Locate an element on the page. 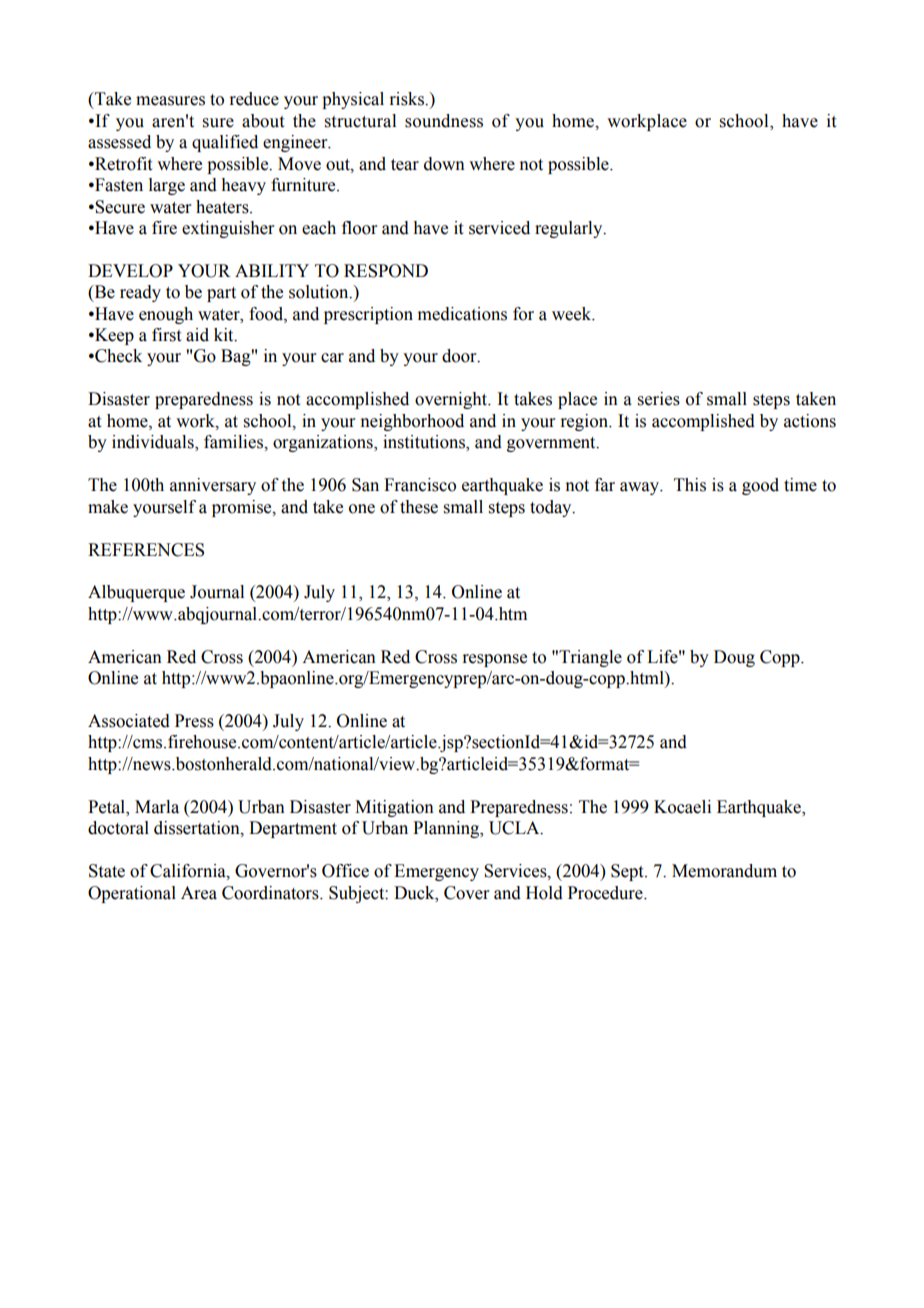 This page has height=1308, width=924. Memorandum is located at coordinates (724, 871).
